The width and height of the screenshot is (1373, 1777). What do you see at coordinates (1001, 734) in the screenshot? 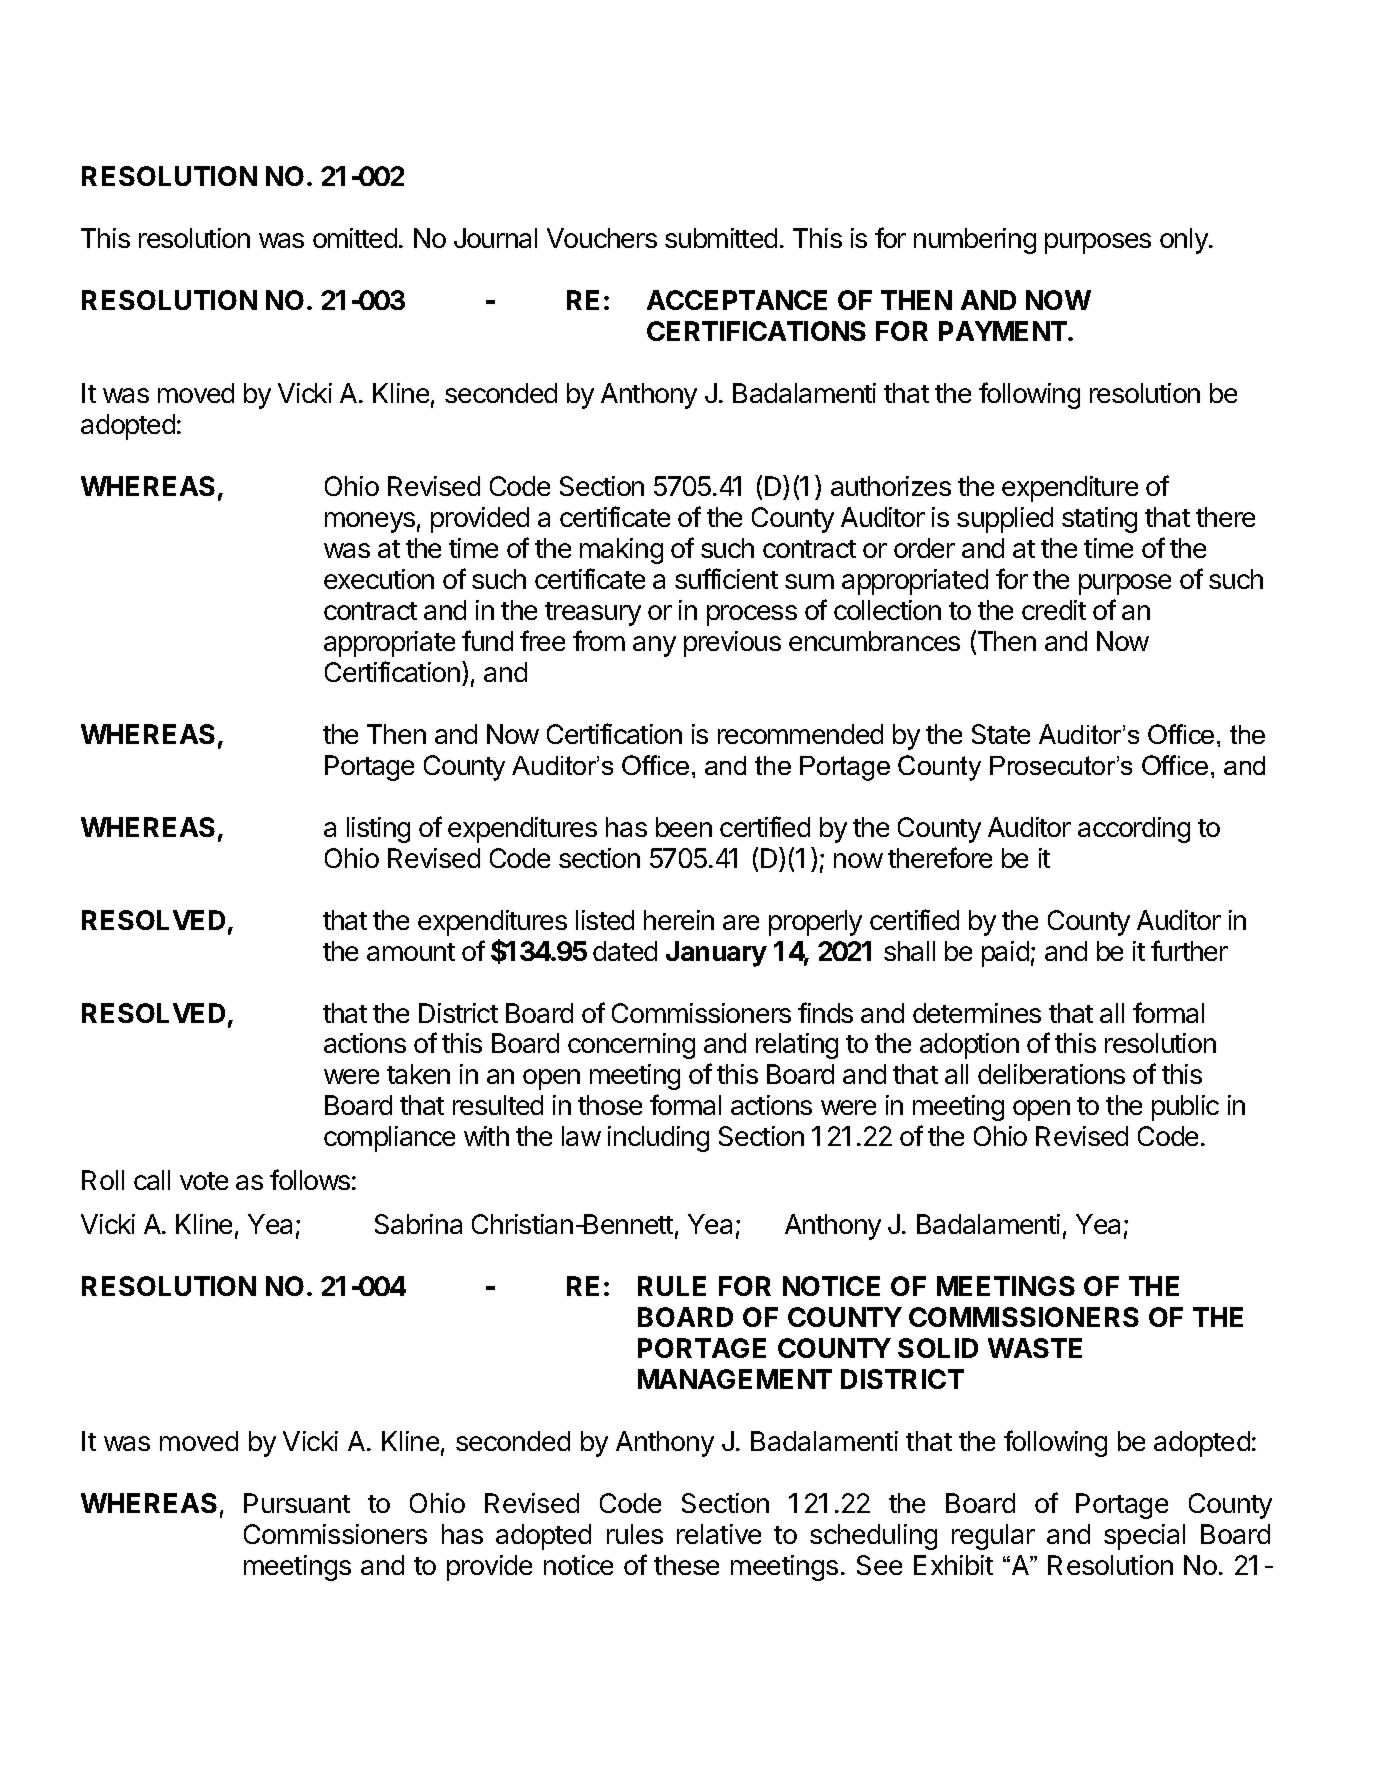
I see `State` at bounding box center [1001, 734].
